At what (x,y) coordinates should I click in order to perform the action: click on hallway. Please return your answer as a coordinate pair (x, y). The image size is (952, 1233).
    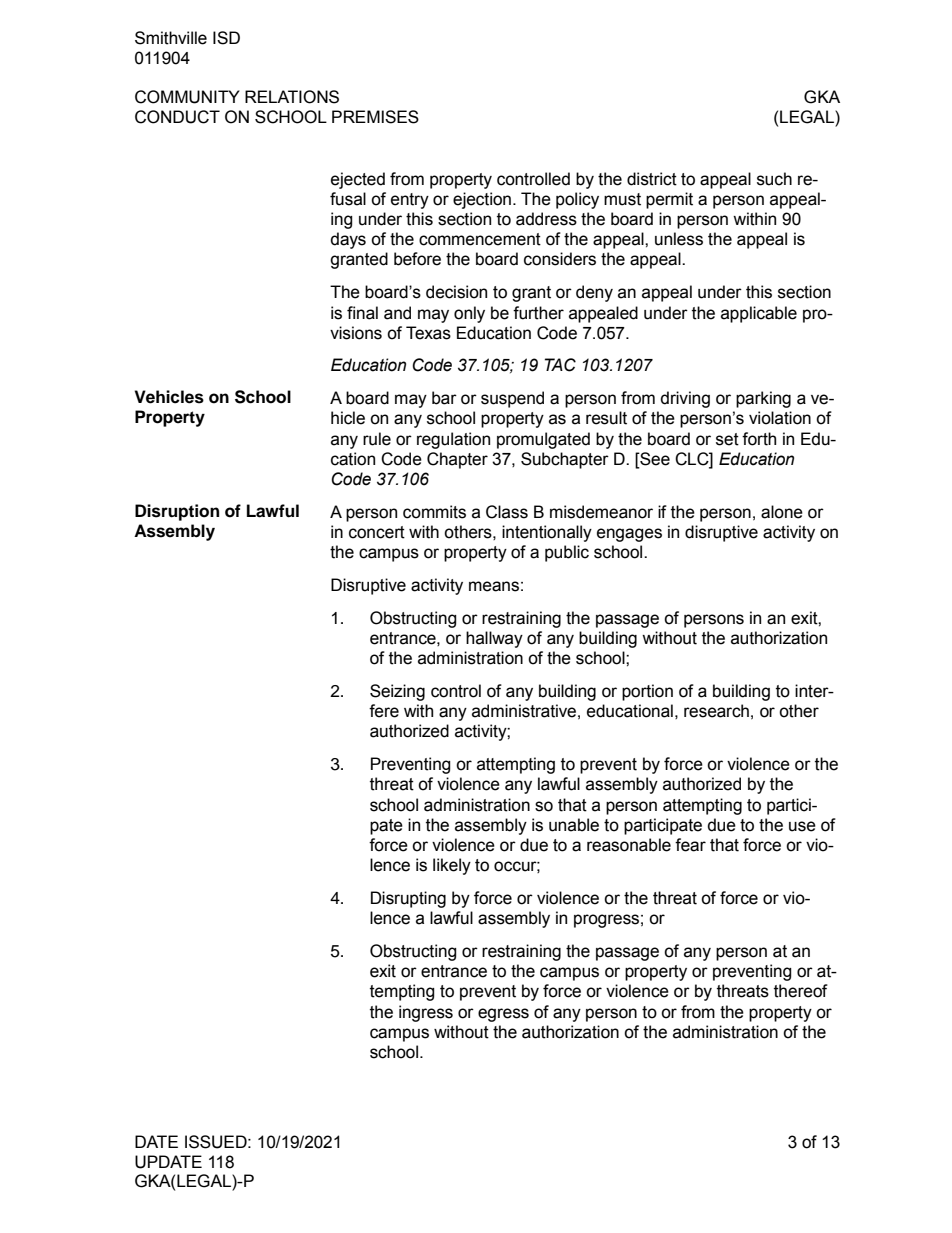
    Looking at the image, I should click on (494, 639).
